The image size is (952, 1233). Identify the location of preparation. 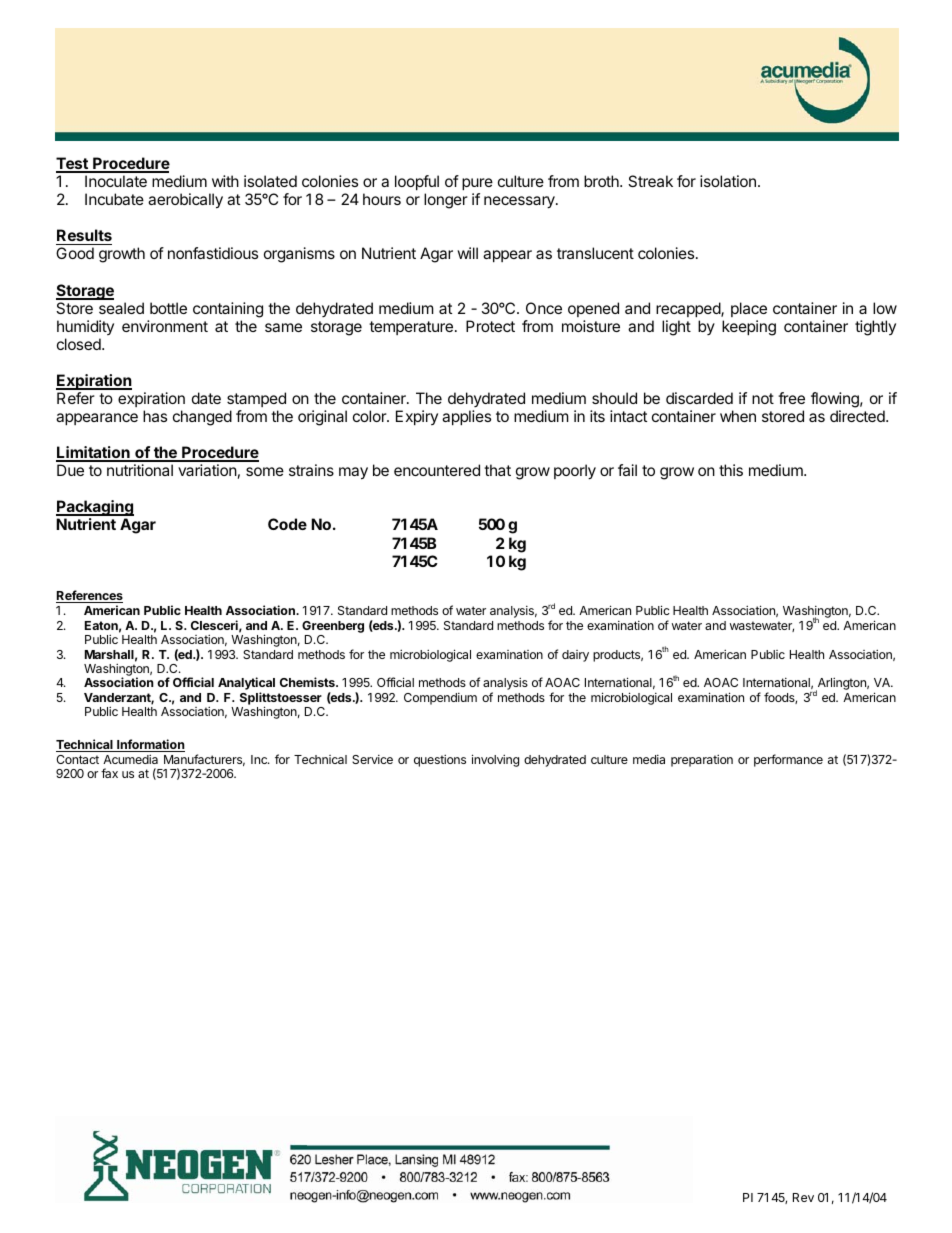
(702, 760).
